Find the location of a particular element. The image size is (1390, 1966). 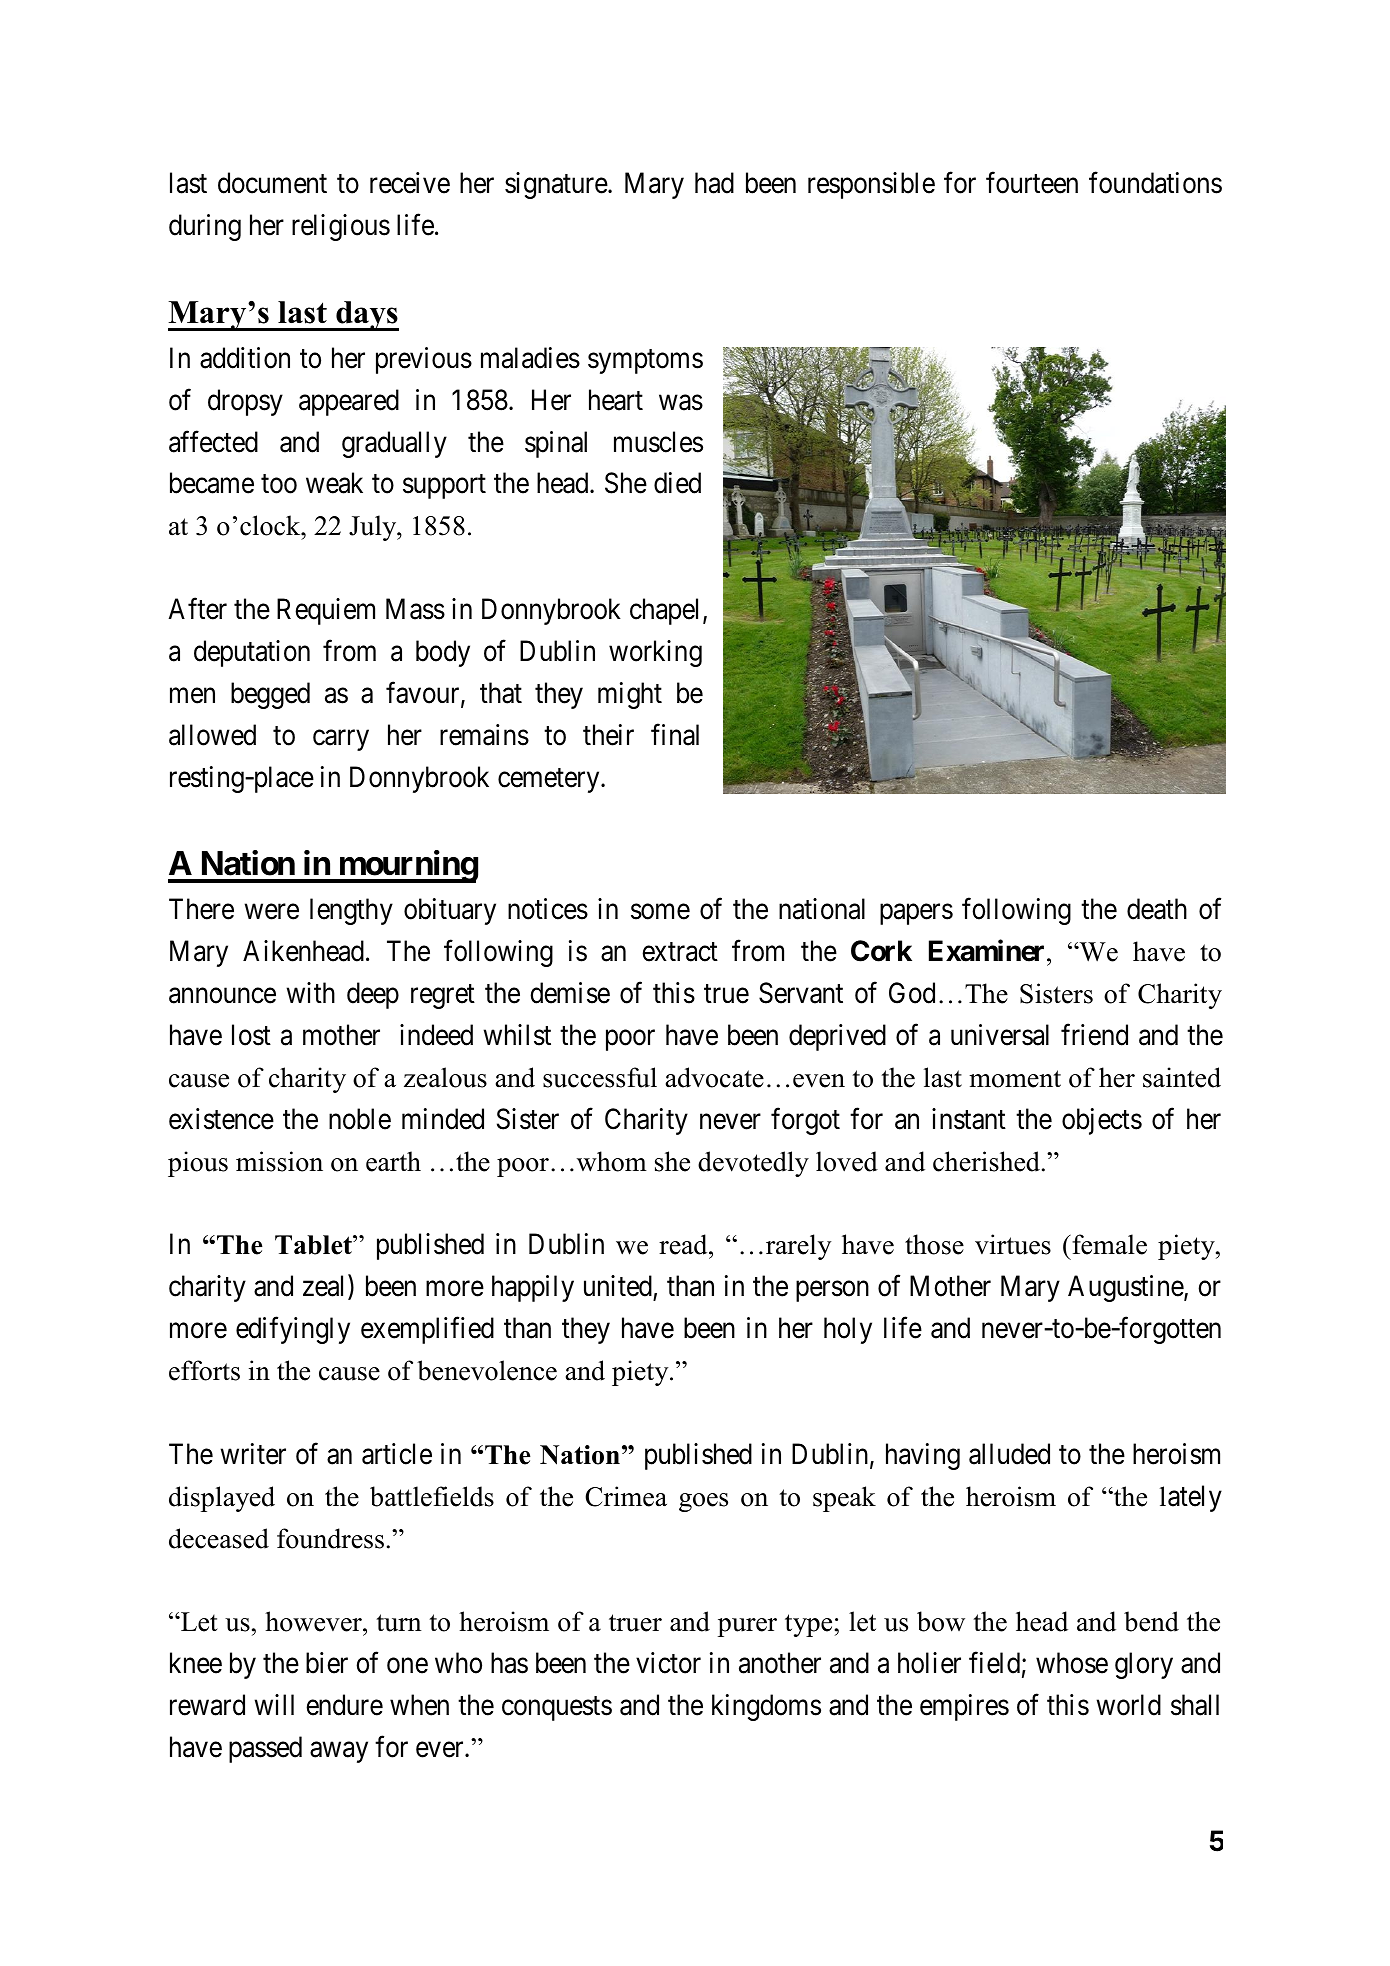

united is located at coordinates (618, 1286).
